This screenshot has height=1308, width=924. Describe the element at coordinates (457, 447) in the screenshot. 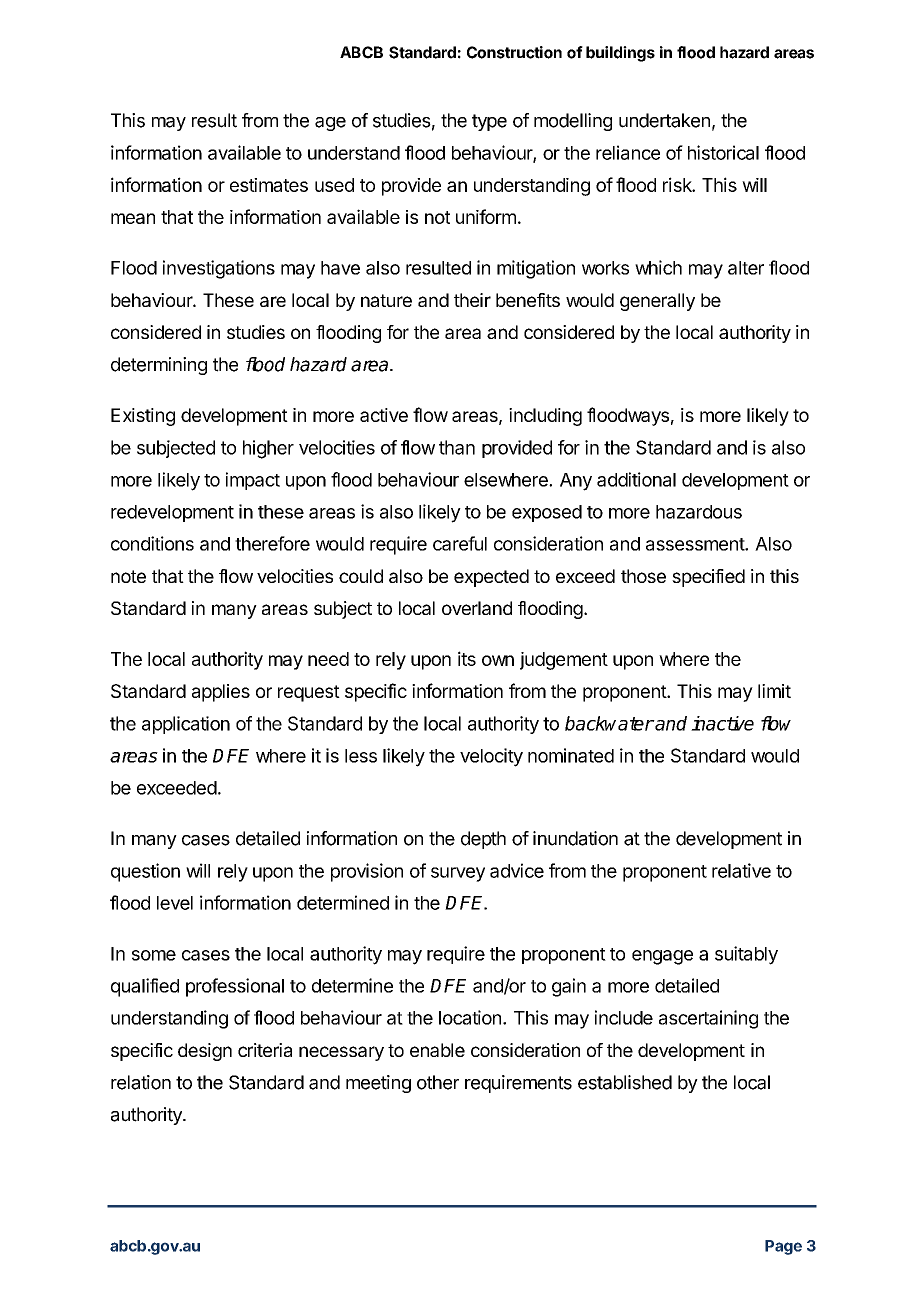

I see `than` at that location.
